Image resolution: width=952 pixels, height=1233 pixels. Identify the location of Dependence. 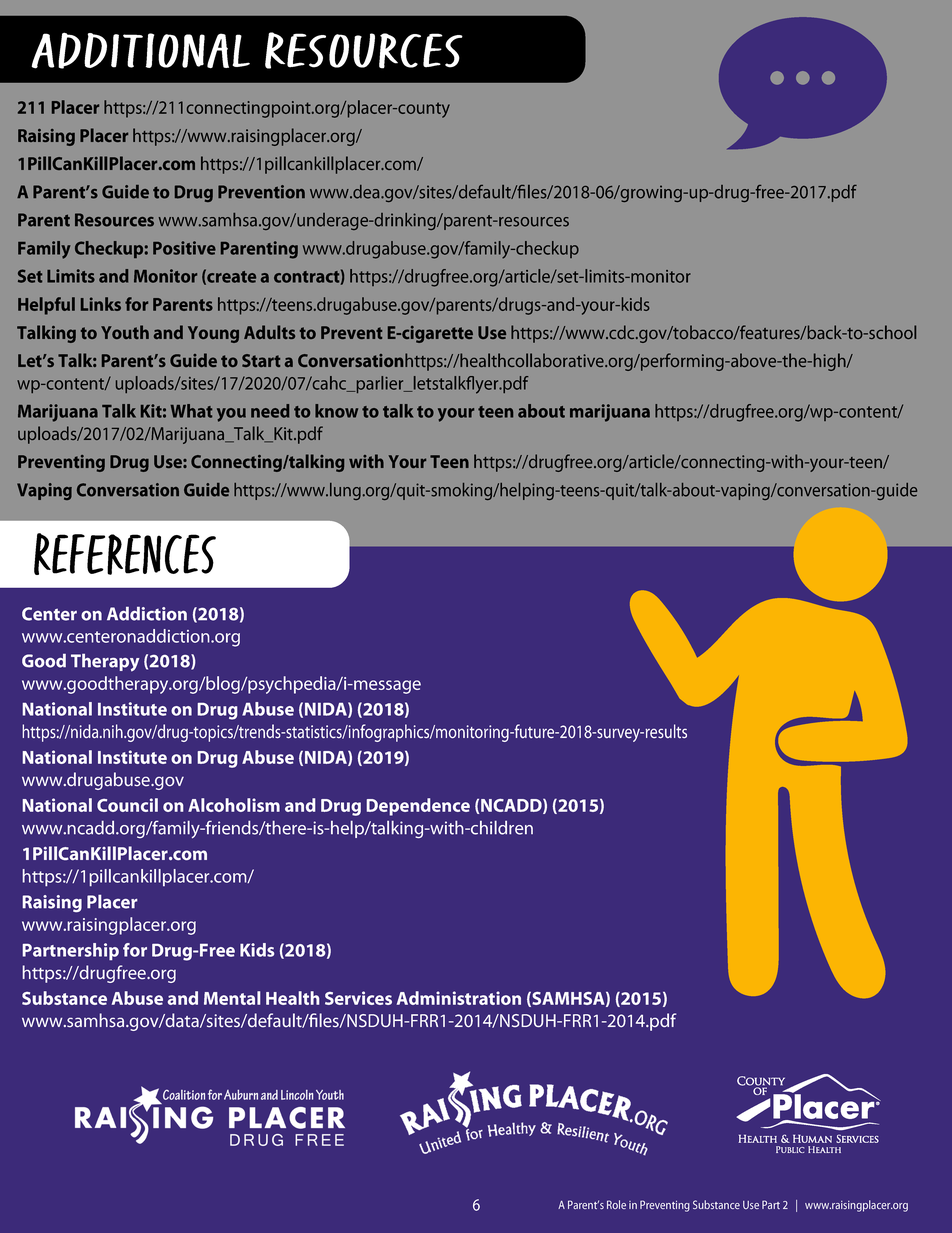
(418, 807).
